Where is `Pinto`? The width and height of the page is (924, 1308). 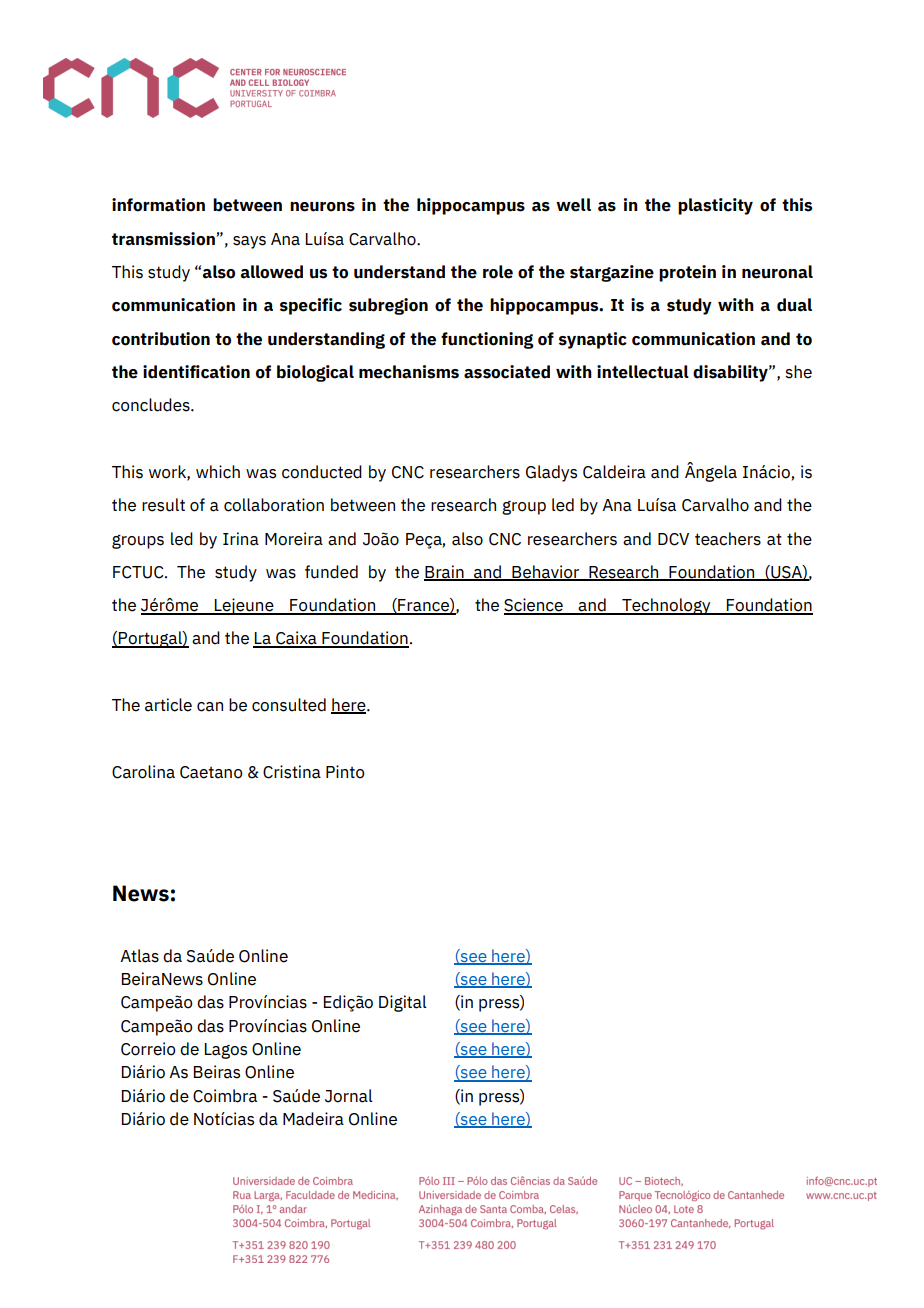
Pinto is located at coordinates (345, 772).
